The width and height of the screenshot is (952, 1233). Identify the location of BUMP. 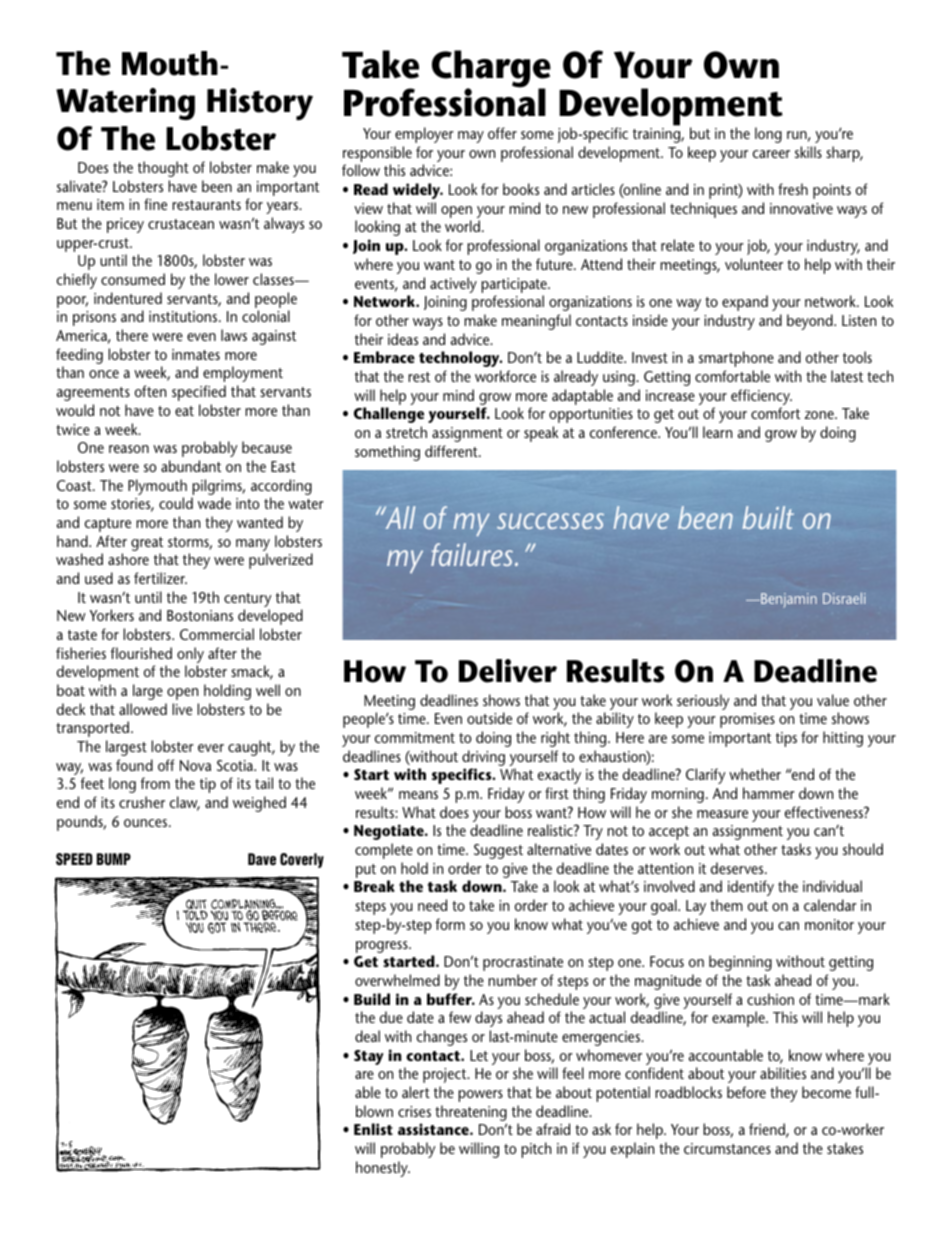
(114, 859).
